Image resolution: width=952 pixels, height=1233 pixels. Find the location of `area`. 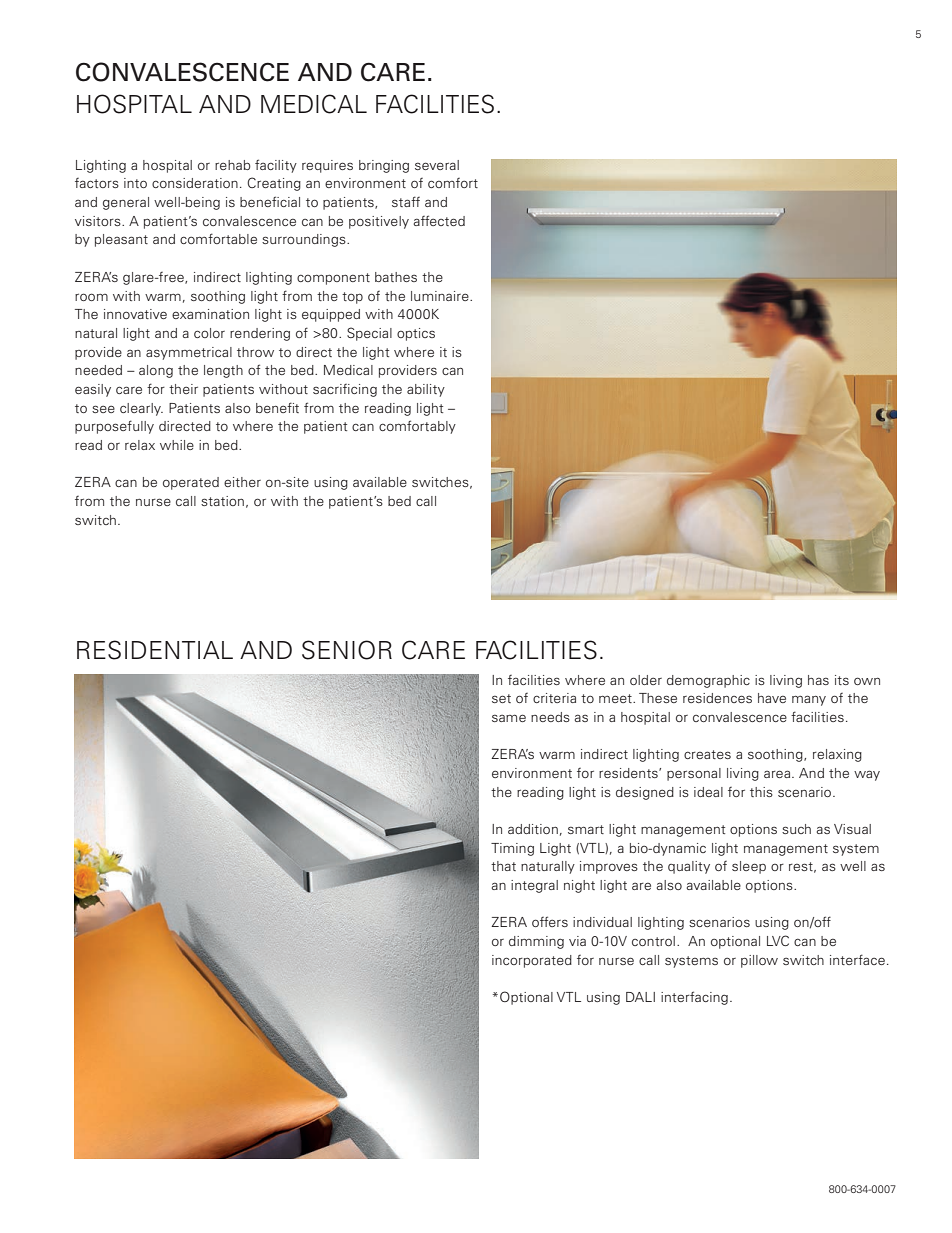

area is located at coordinates (778, 774).
